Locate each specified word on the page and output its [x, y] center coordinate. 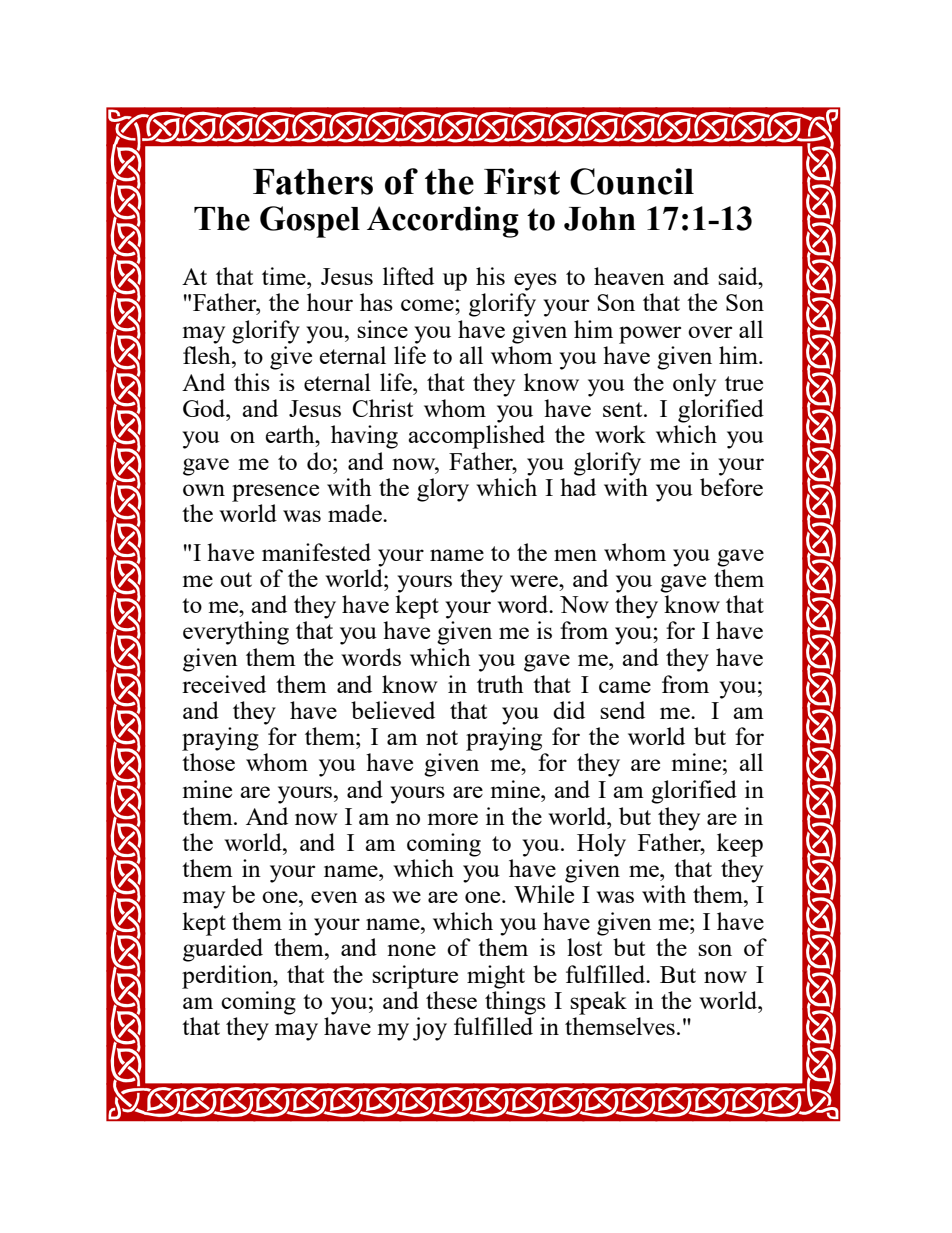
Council [632, 181]
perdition [228, 977]
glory [443, 490]
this [252, 382]
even [334, 897]
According [443, 222]
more [453, 819]
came [625, 687]
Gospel [310, 222]
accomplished [476, 437]
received [224, 684]
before [731, 487]
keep [740, 845]
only [694, 385]
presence [275, 493]
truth [500, 684]
